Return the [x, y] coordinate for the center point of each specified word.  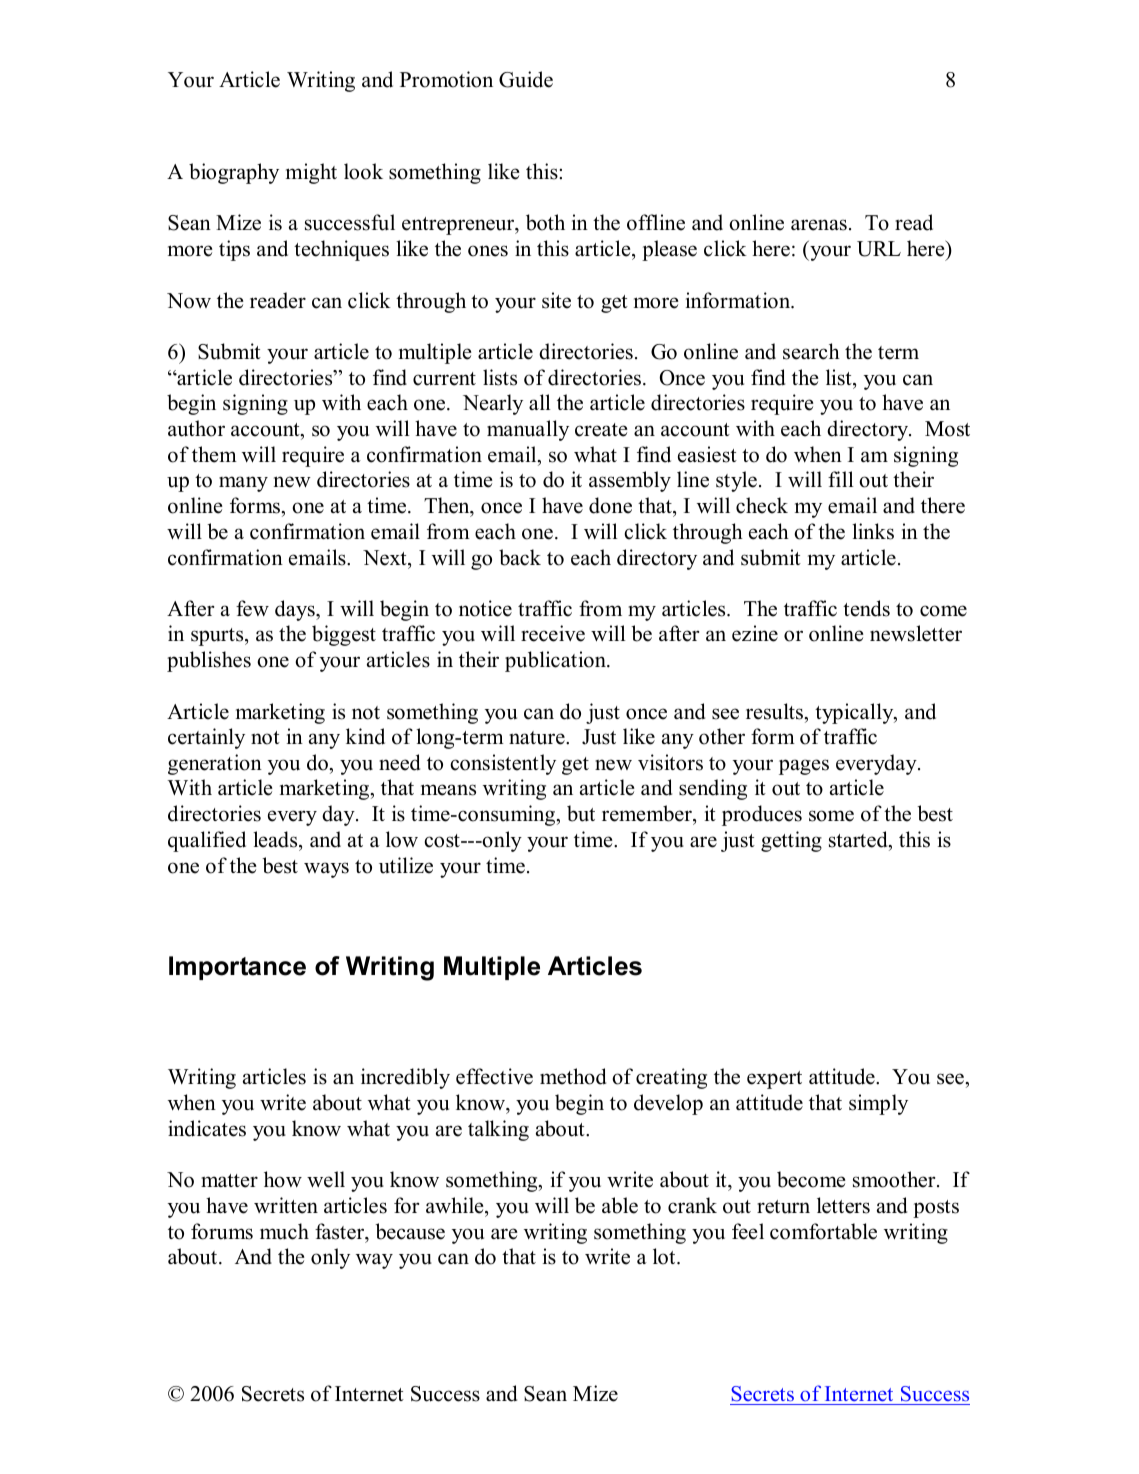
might [311, 173]
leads [276, 839]
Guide [526, 79]
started [859, 839]
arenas [819, 225]
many [243, 484]
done [610, 505]
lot [665, 1256]
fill [841, 479]
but [581, 813]
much [284, 1231]
